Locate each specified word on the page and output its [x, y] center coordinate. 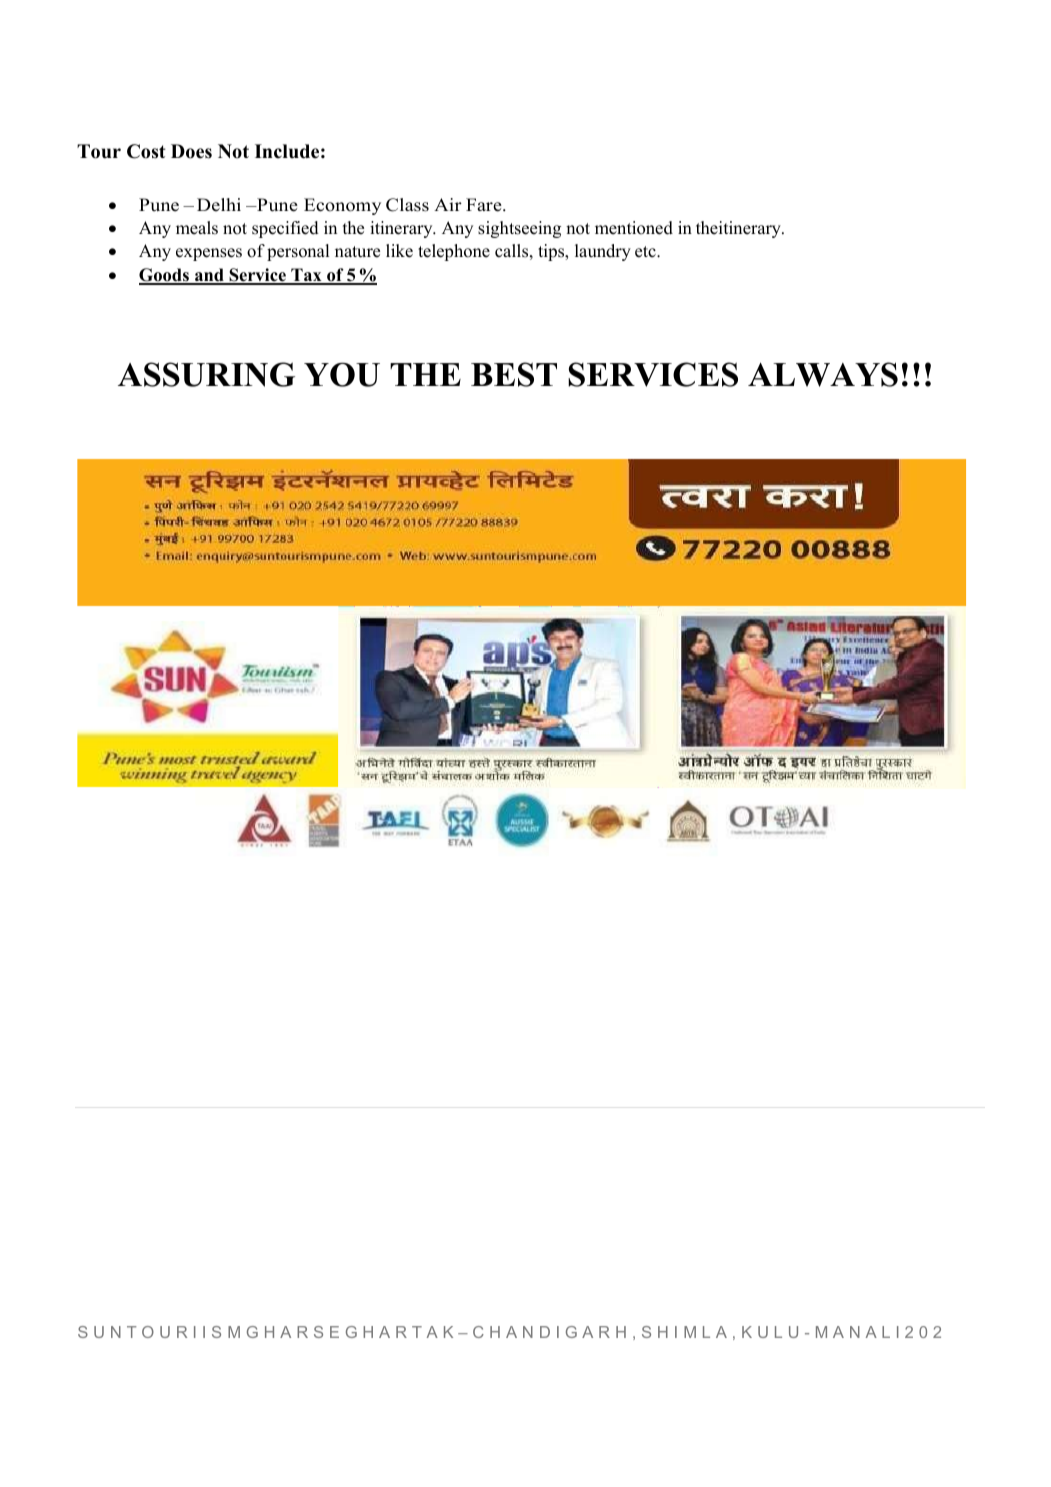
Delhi [219, 205]
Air [448, 204]
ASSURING [206, 374]
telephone [454, 252]
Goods [165, 276]
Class [407, 205]
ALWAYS [823, 374]
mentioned [634, 228]
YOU [342, 375]
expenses [209, 254]
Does [191, 151]
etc [646, 252]
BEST [514, 374]
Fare [485, 205]
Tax [306, 276]
